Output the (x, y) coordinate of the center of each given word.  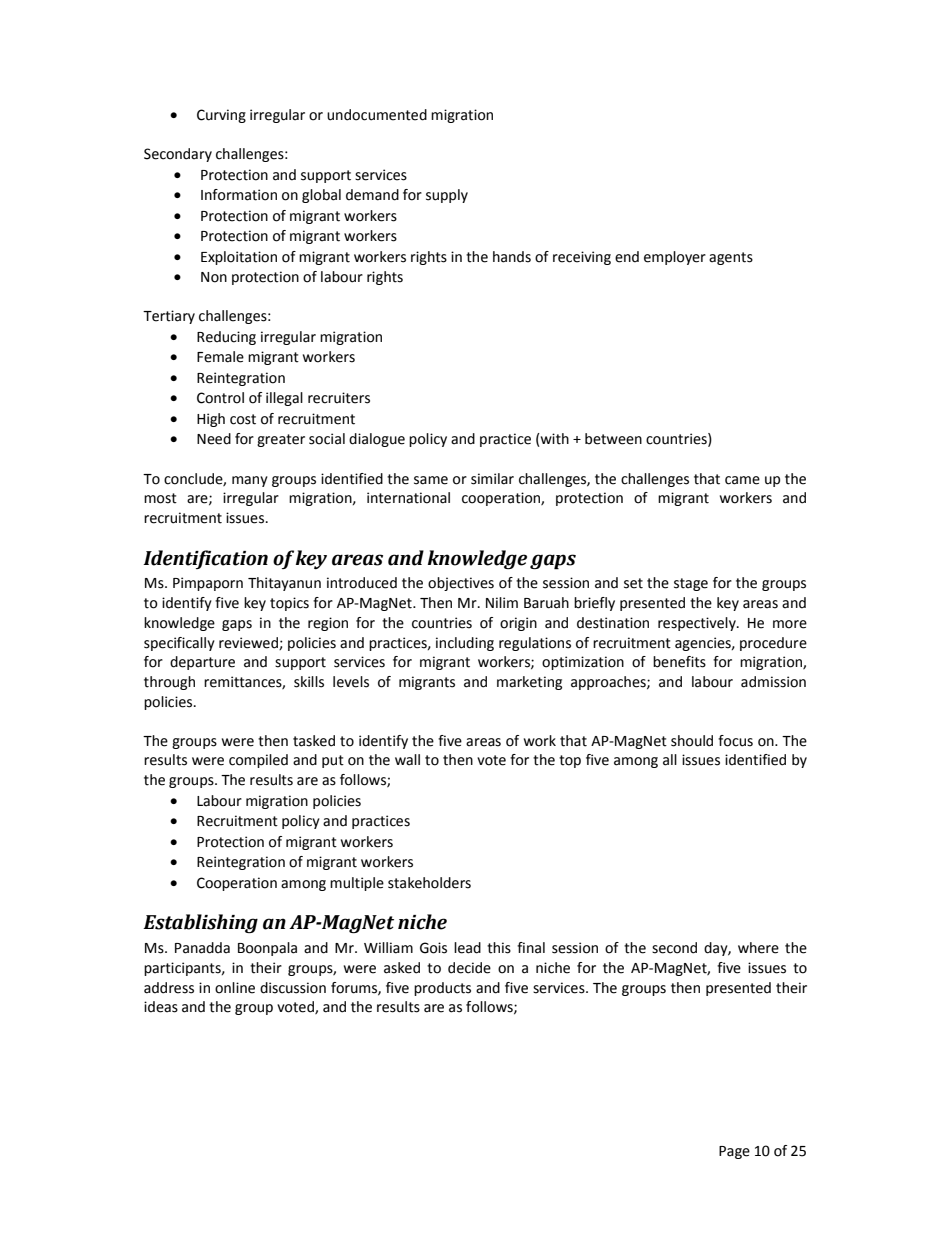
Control (220, 398)
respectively (698, 624)
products (442, 989)
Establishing (200, 923)
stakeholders (429, 883)
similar (492, 479)
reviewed (249, 643)
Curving (221, 116)
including (465, 644)
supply (447, 196)
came (742, 480)
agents (731, 258)
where (758, 948)
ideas (161, 1007)
